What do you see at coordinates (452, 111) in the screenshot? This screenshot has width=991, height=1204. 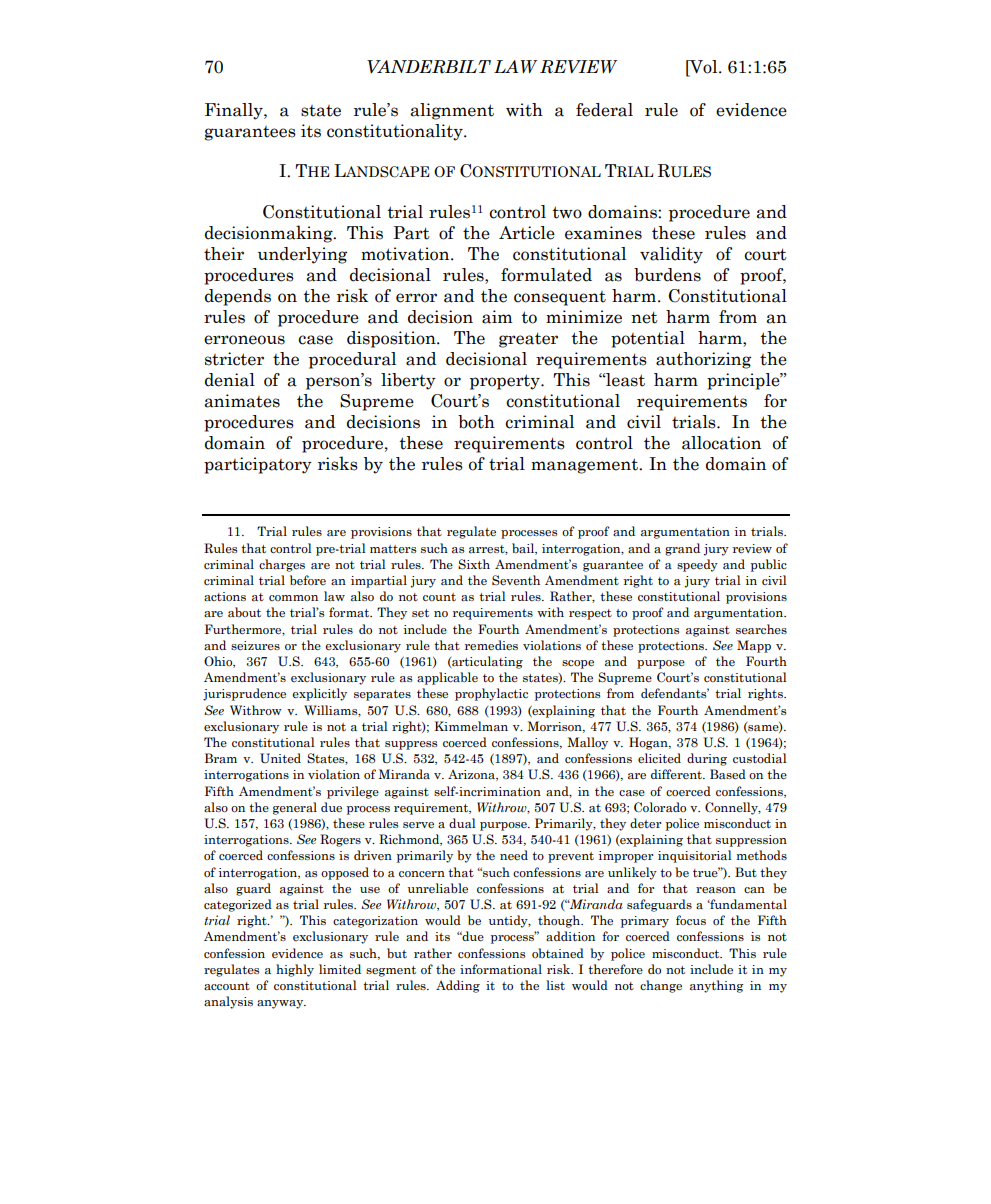 I see `alignment` at bounding box center [452, 111].
